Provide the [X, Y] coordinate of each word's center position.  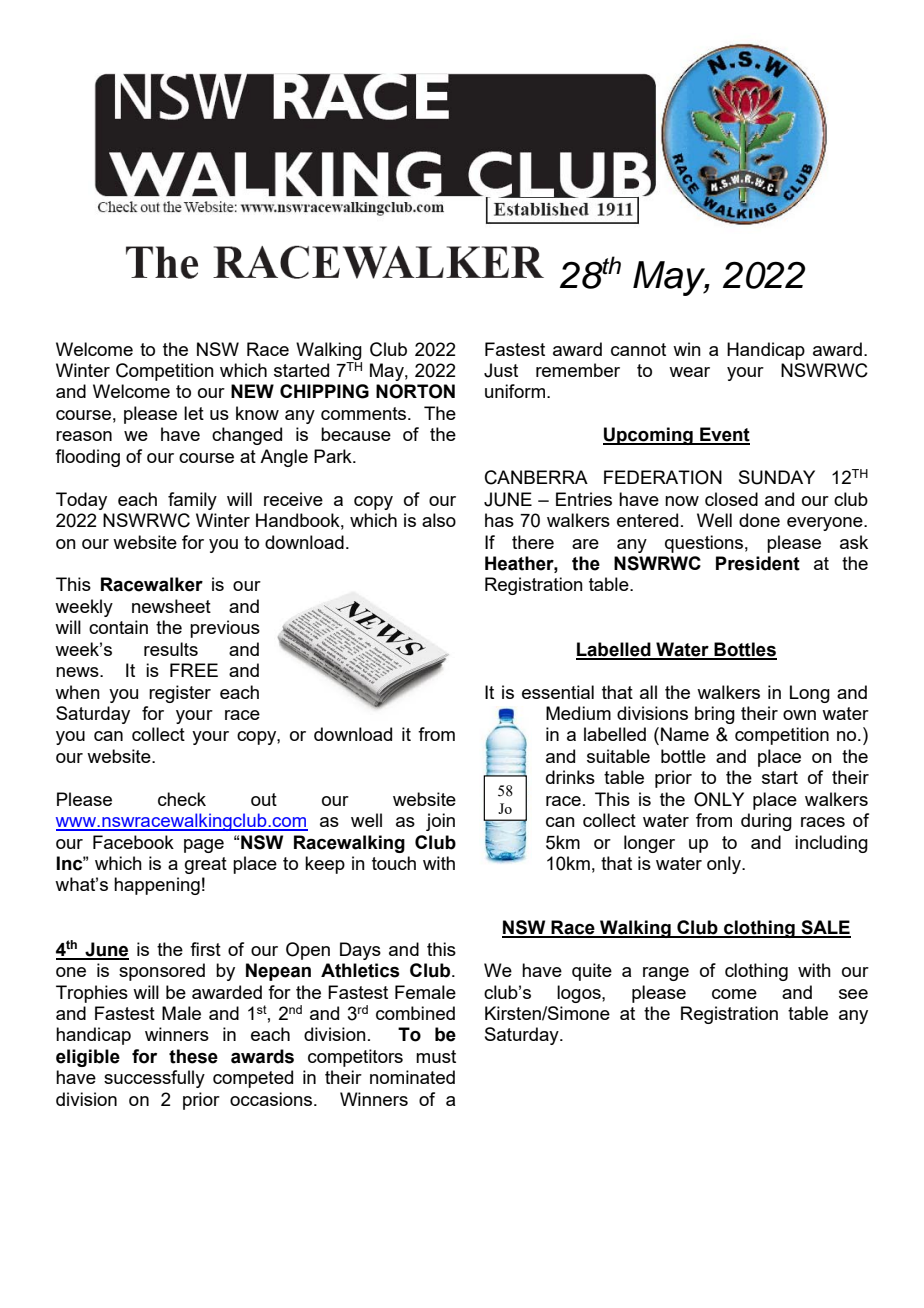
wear [689, 372]
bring [715, 715]
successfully [154, 1079]
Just [501, 370]
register [180, 694]
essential [558, 692]
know [257, 413]
